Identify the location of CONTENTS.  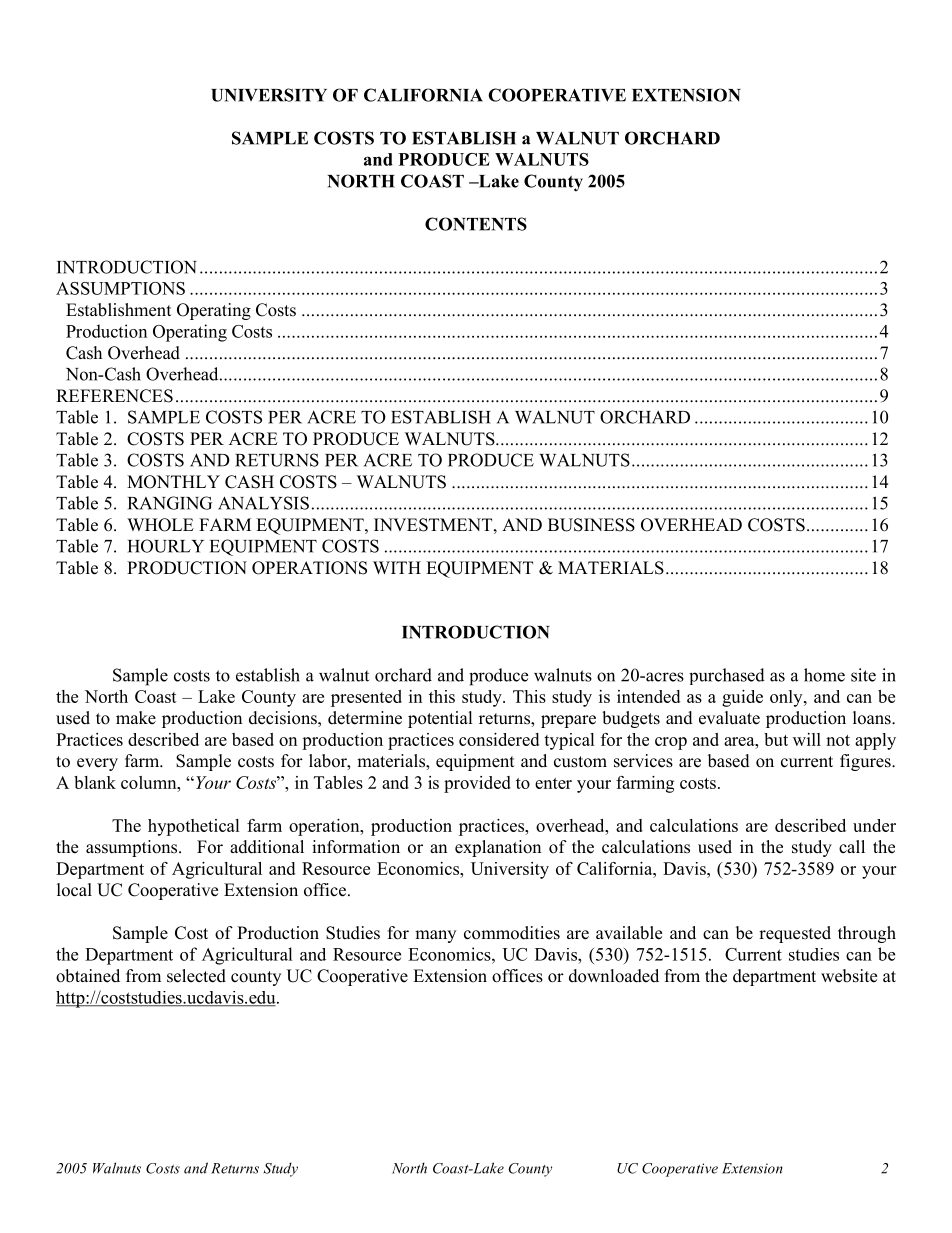
(476, 224).
